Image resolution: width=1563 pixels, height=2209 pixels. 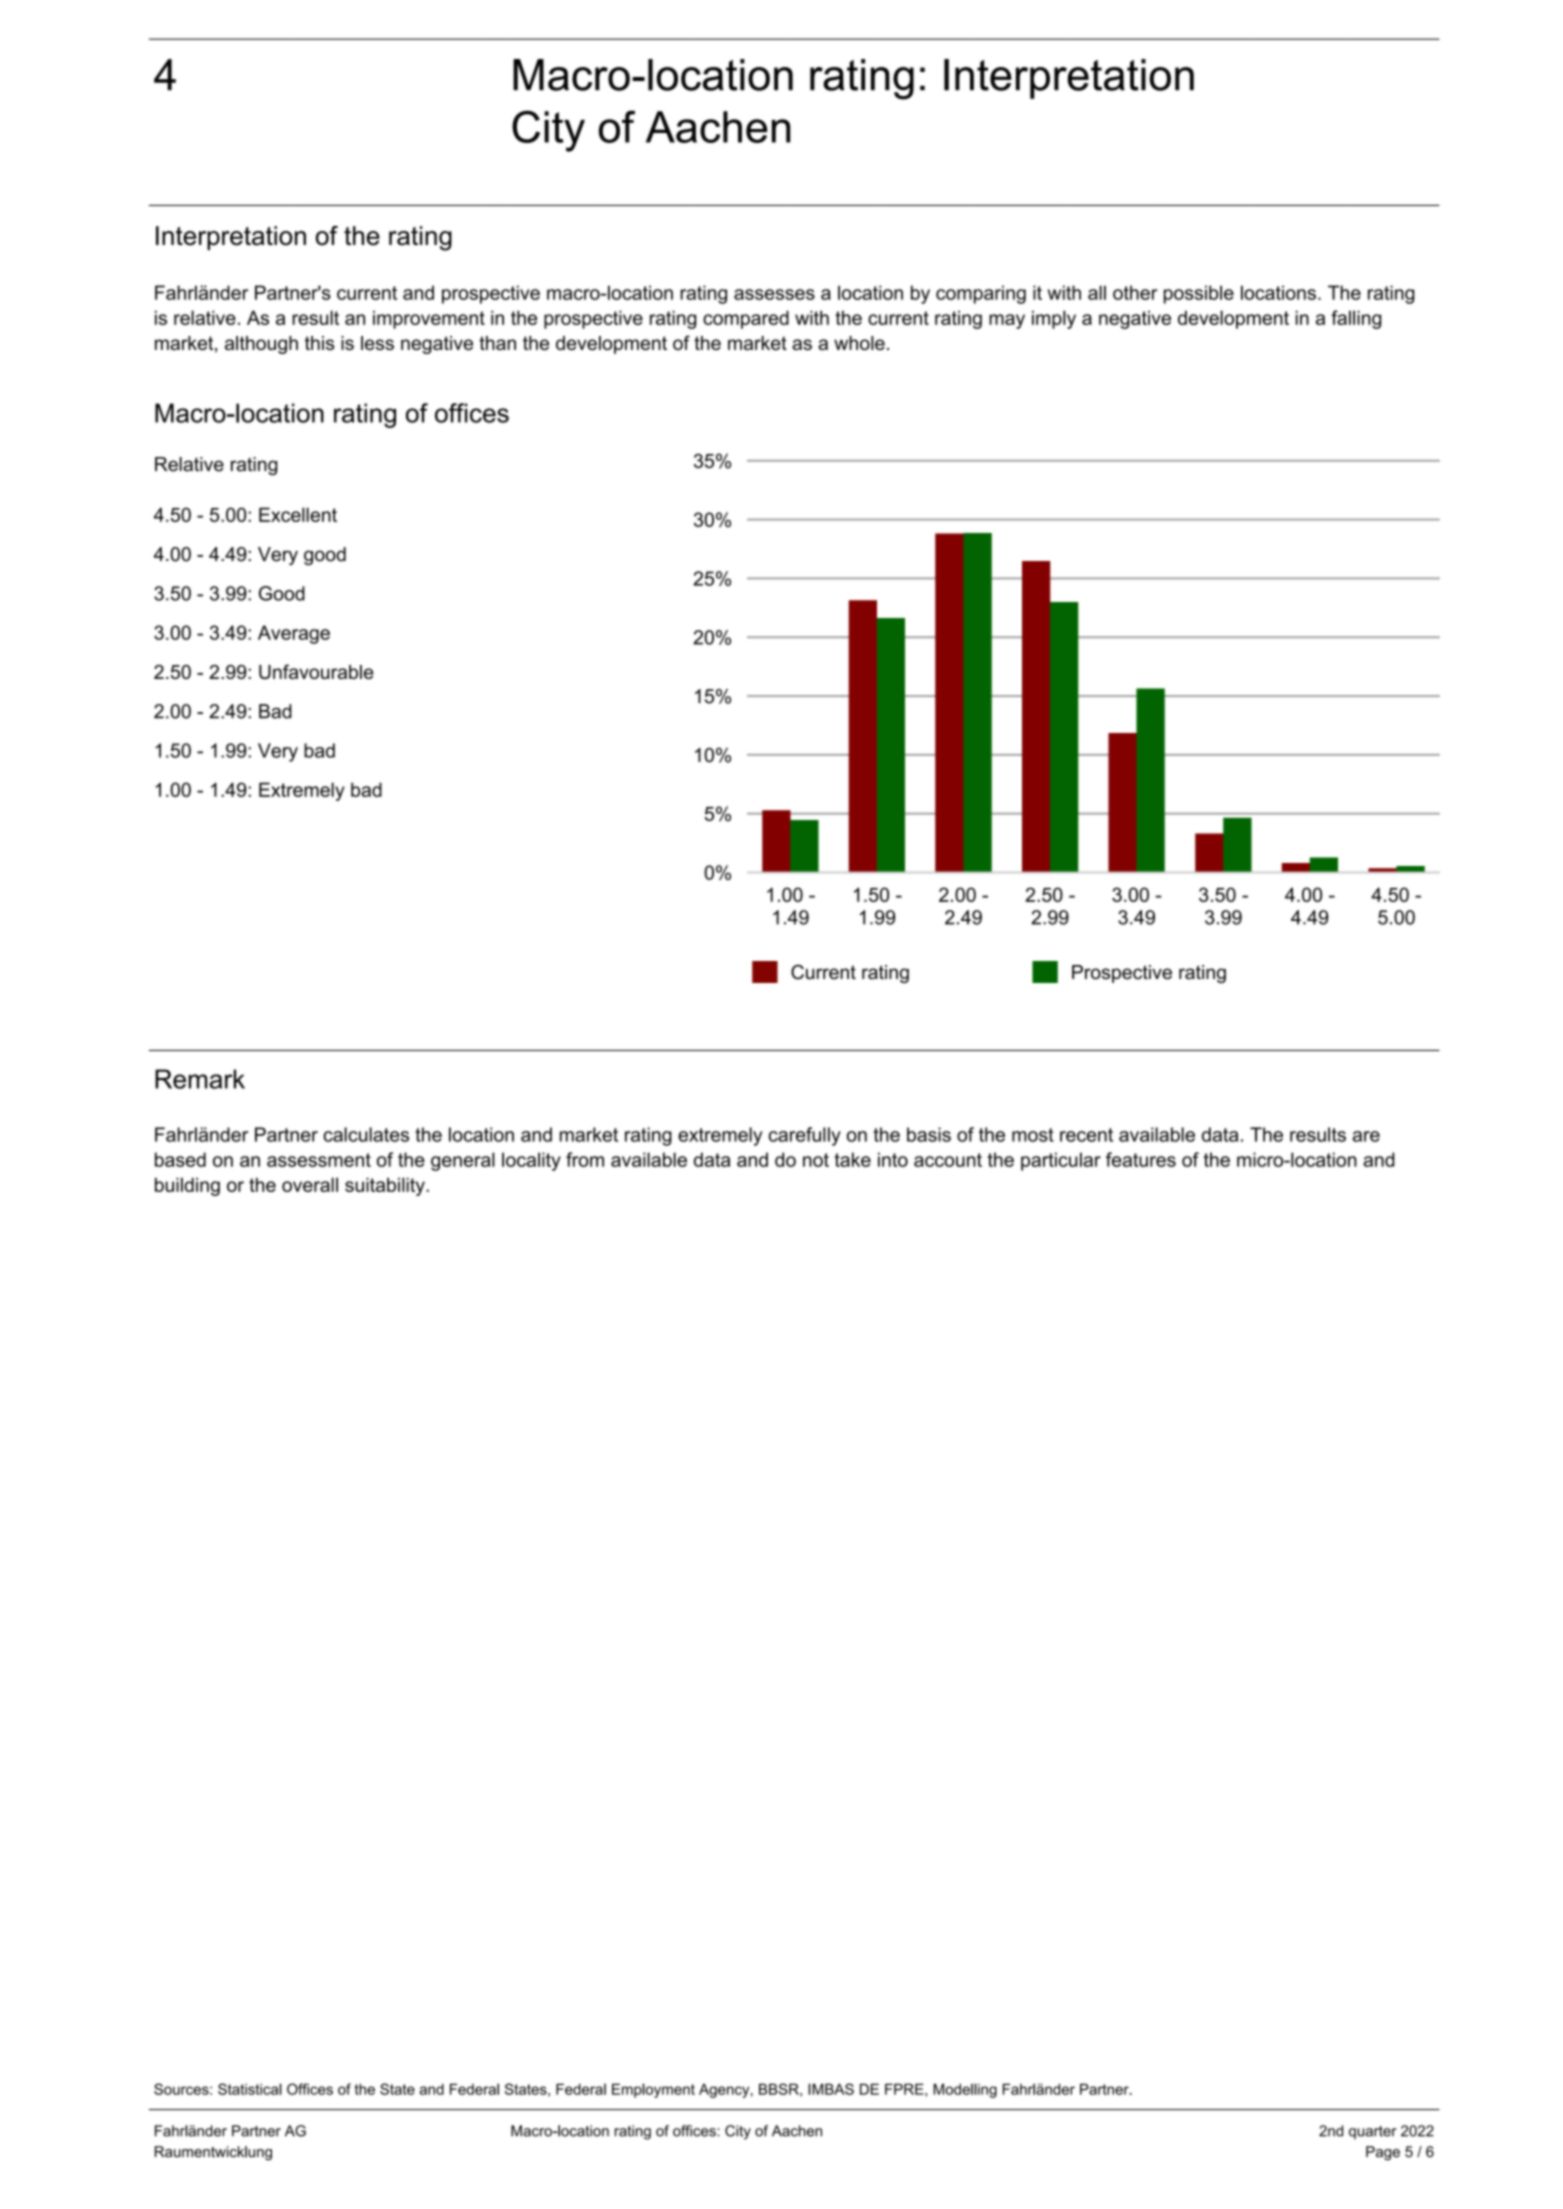 What do you see at coordinates (310, 1184) in the screenshot?
I see `overall` at bounding box center [310, 1184].
